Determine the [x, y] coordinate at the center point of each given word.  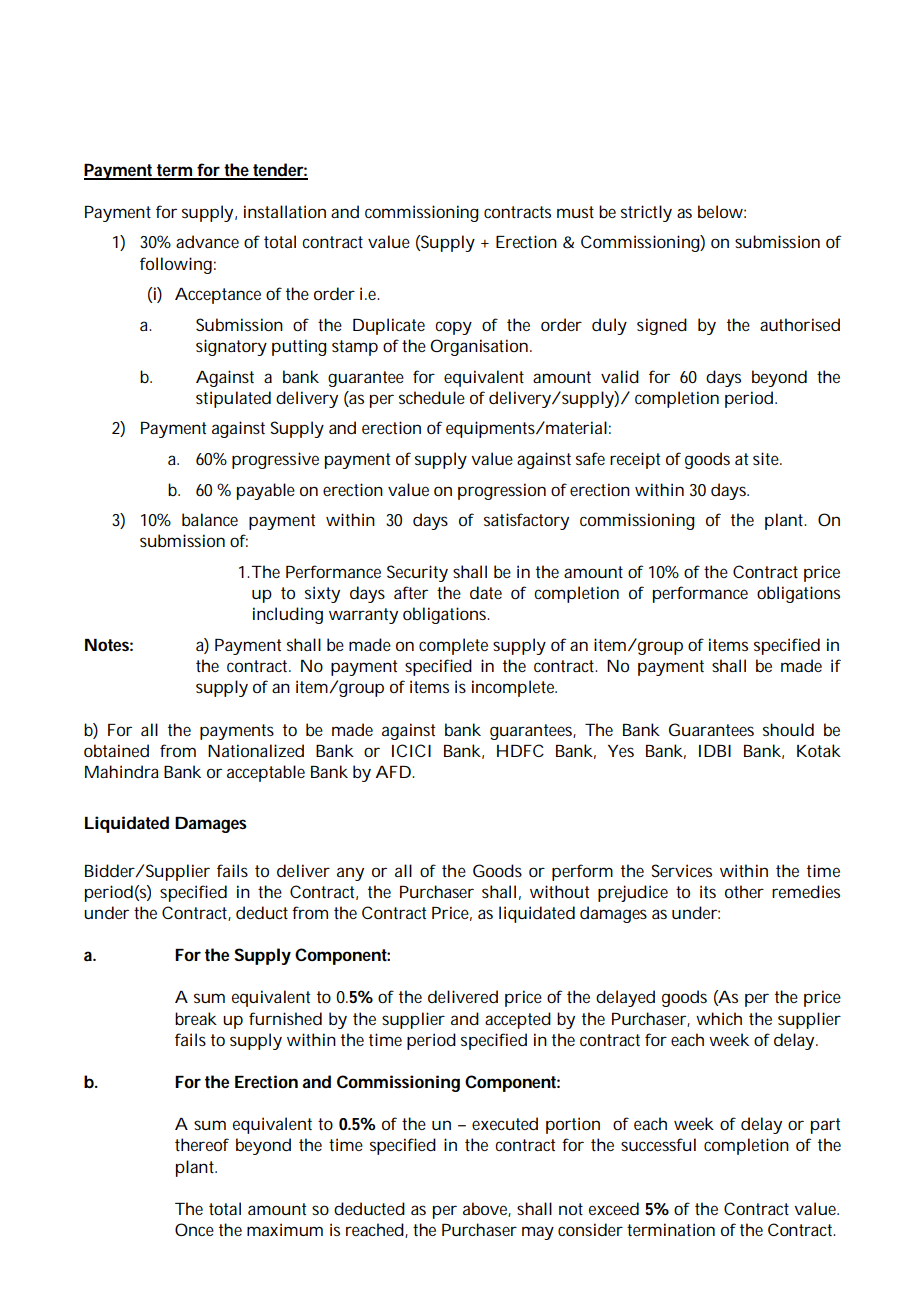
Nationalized [256, 750]
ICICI [411, 750]
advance [207, 241]
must [575, 212]
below [722, 211]
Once [194, 1229]
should [788, 729]
